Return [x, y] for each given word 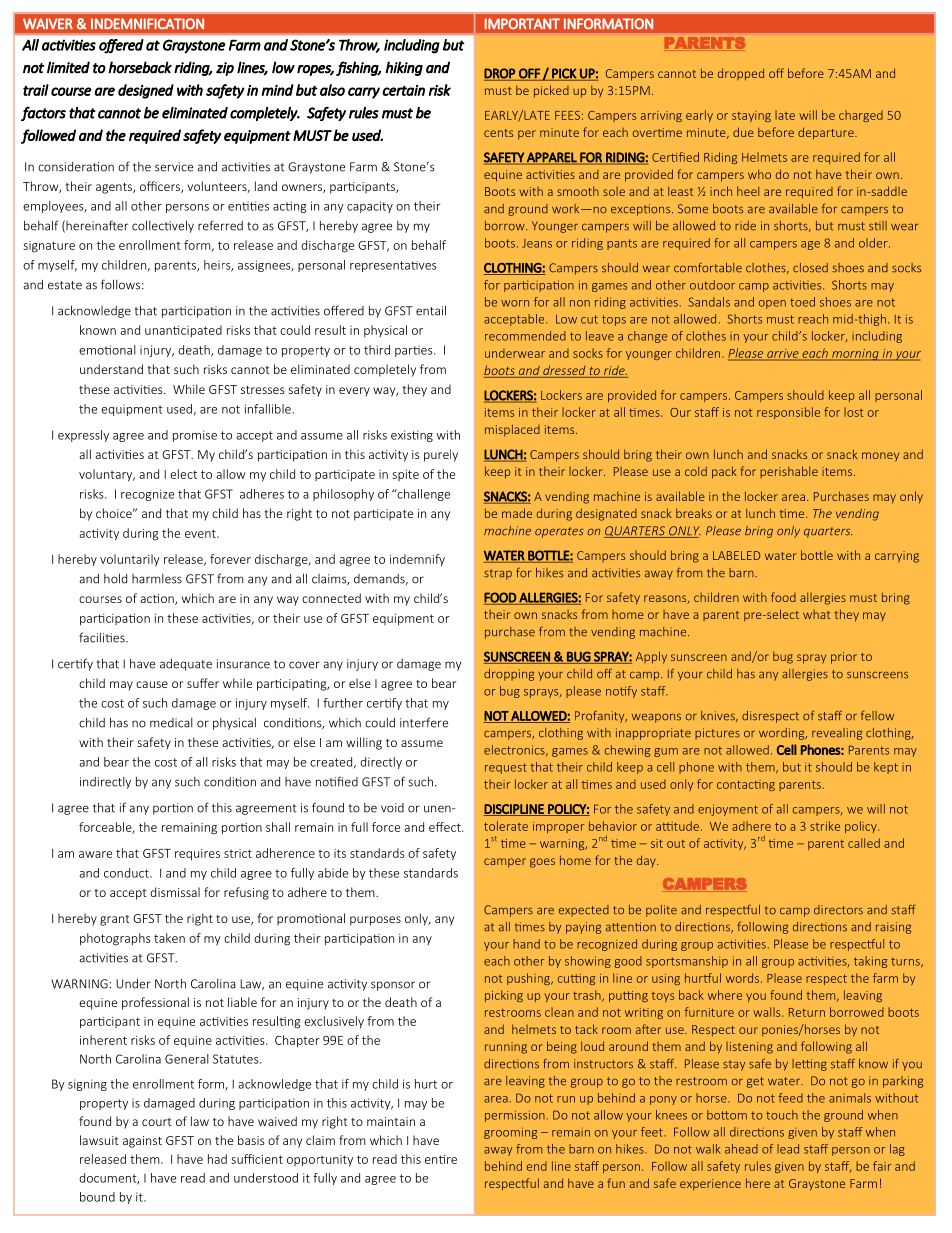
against [142, 1142]
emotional [107, 350]
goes [542, 863]
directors [838, 910]
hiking [404, 68]
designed [146, 91]
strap [498, 574]
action [158, 599]
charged [861, 116]
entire [441, 1159]
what [816, 614]
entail [431, 310]
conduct [127, 873]
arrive [783, 354]
